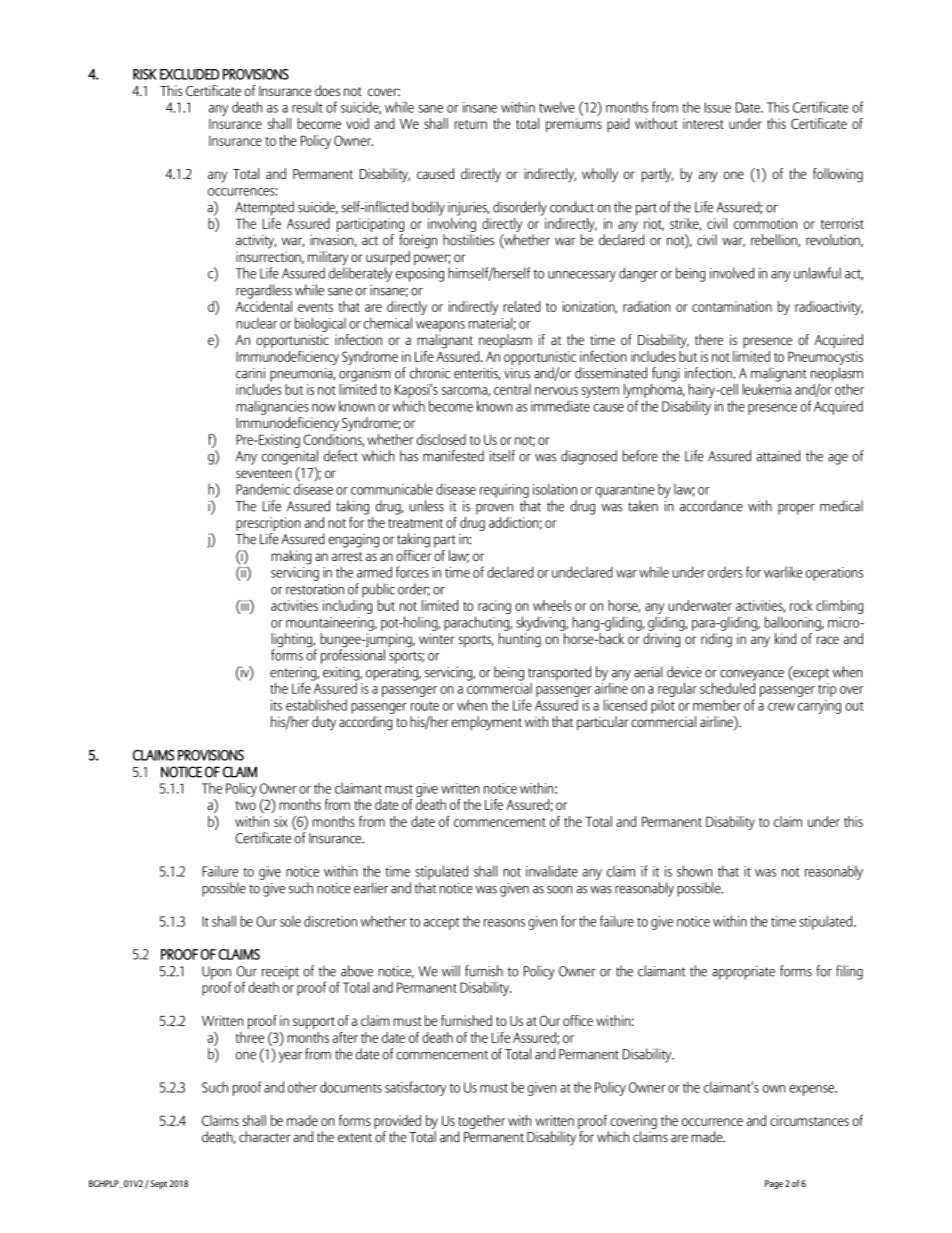 The height and width of the screenshot is (1233, 952). What do you see at coordinates (471, 124) in the screenshot?
I see `return` at bounding box center [471, 124].
